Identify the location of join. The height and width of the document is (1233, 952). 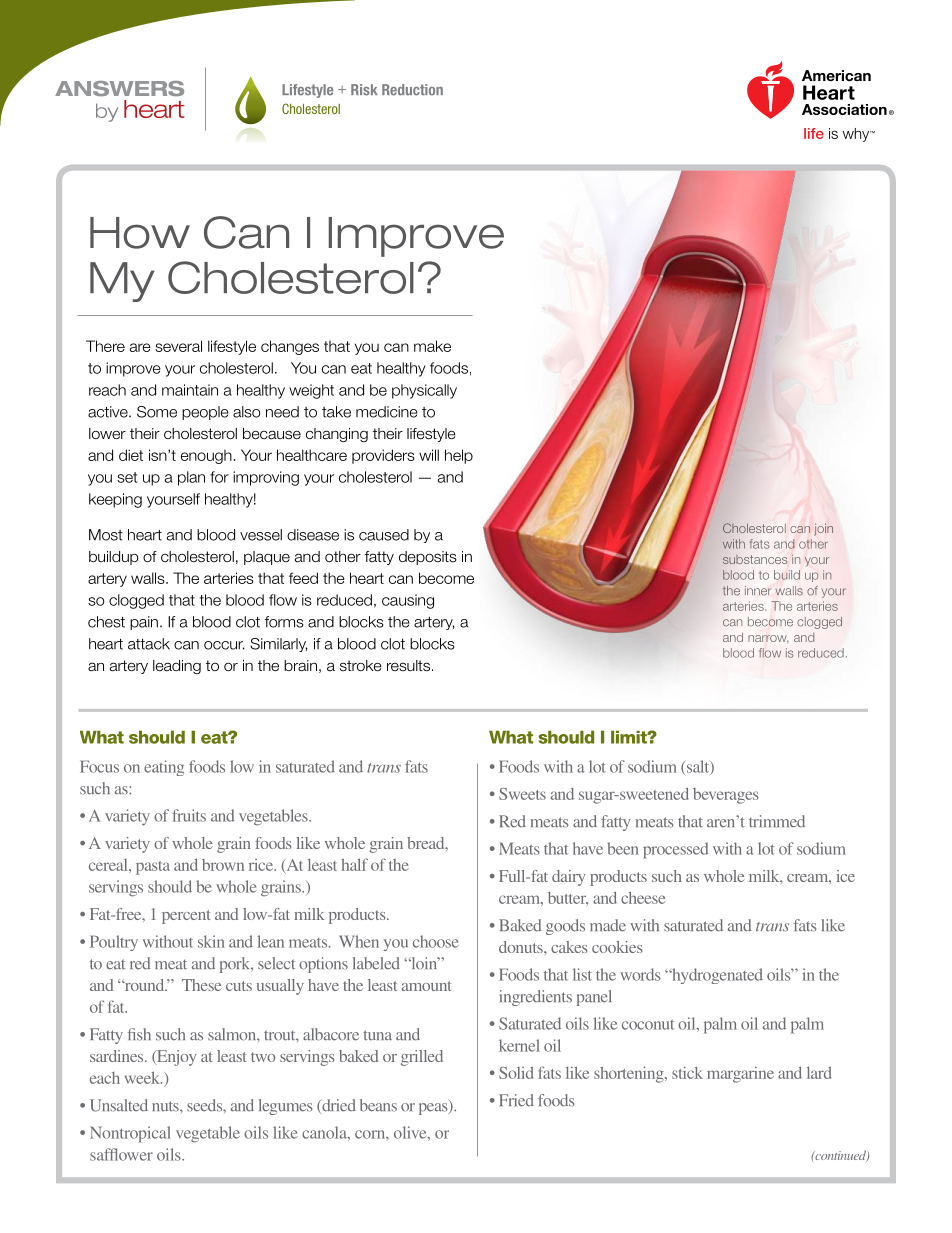
(823, 529).
